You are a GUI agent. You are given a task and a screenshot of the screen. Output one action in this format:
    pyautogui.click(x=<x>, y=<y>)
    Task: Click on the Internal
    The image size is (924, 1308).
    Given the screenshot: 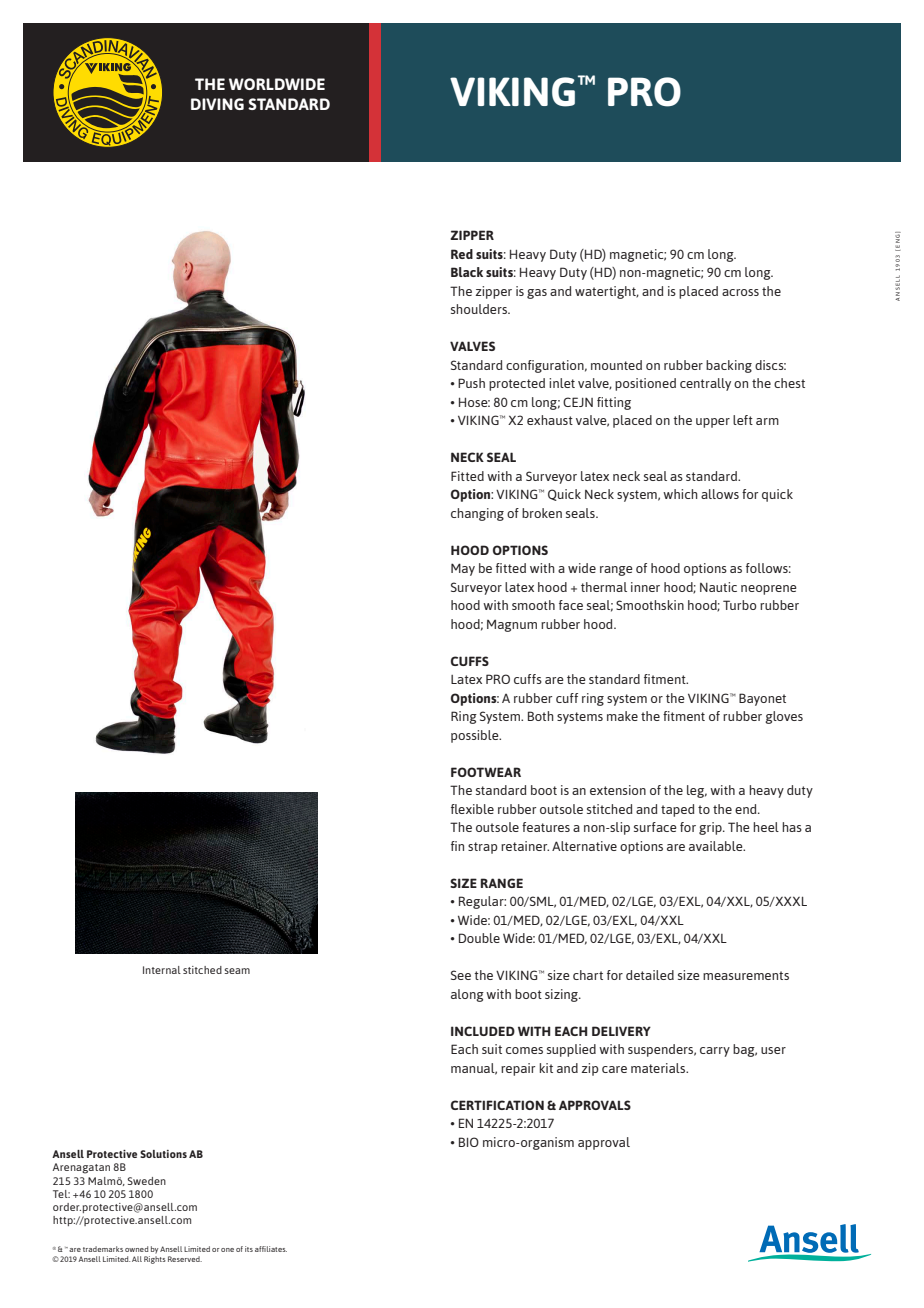 What is the action you would take?
    pyautogui.click(x=162, y=970)
